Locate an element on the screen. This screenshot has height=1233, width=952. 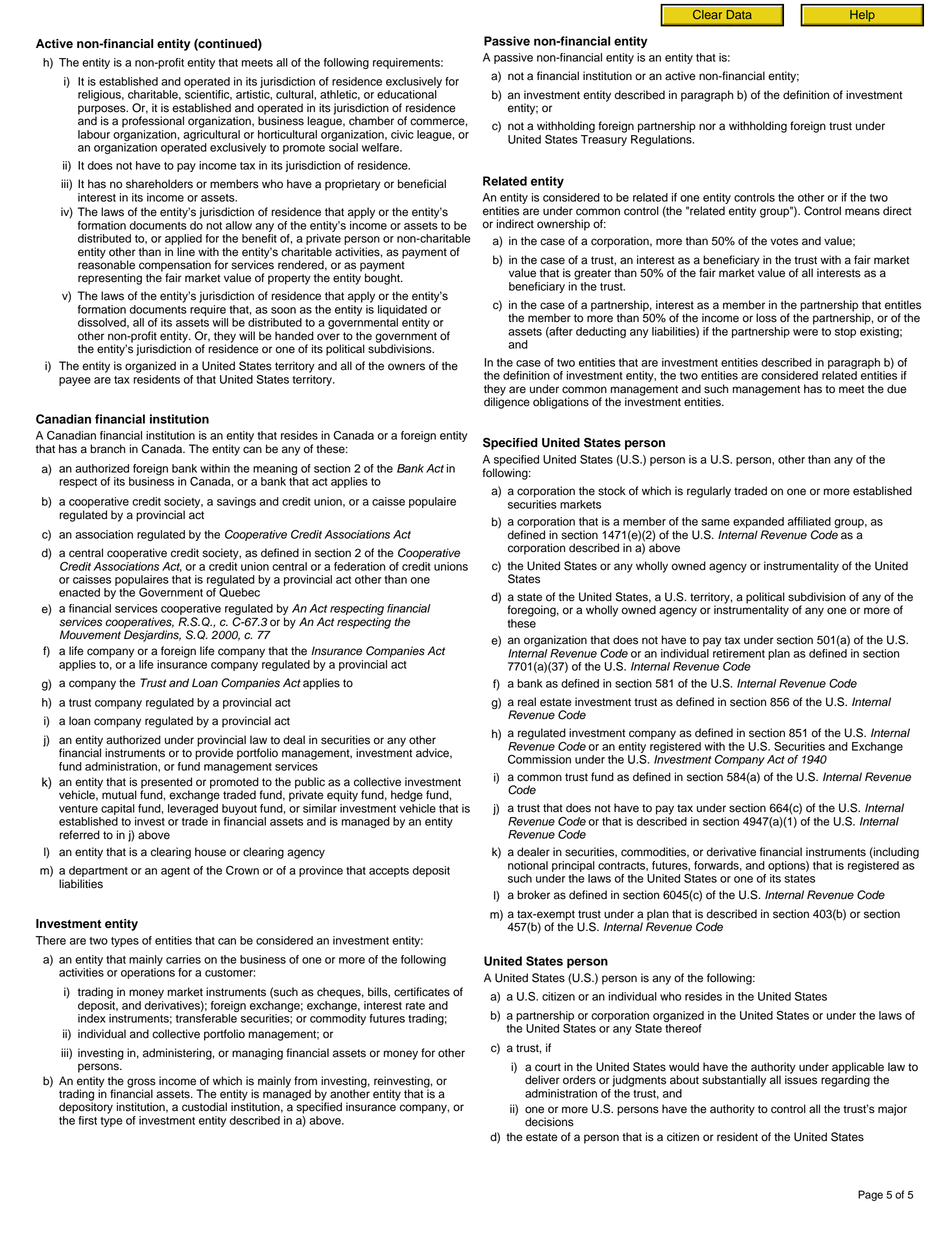
savings is located at coordinates (236, 502).
